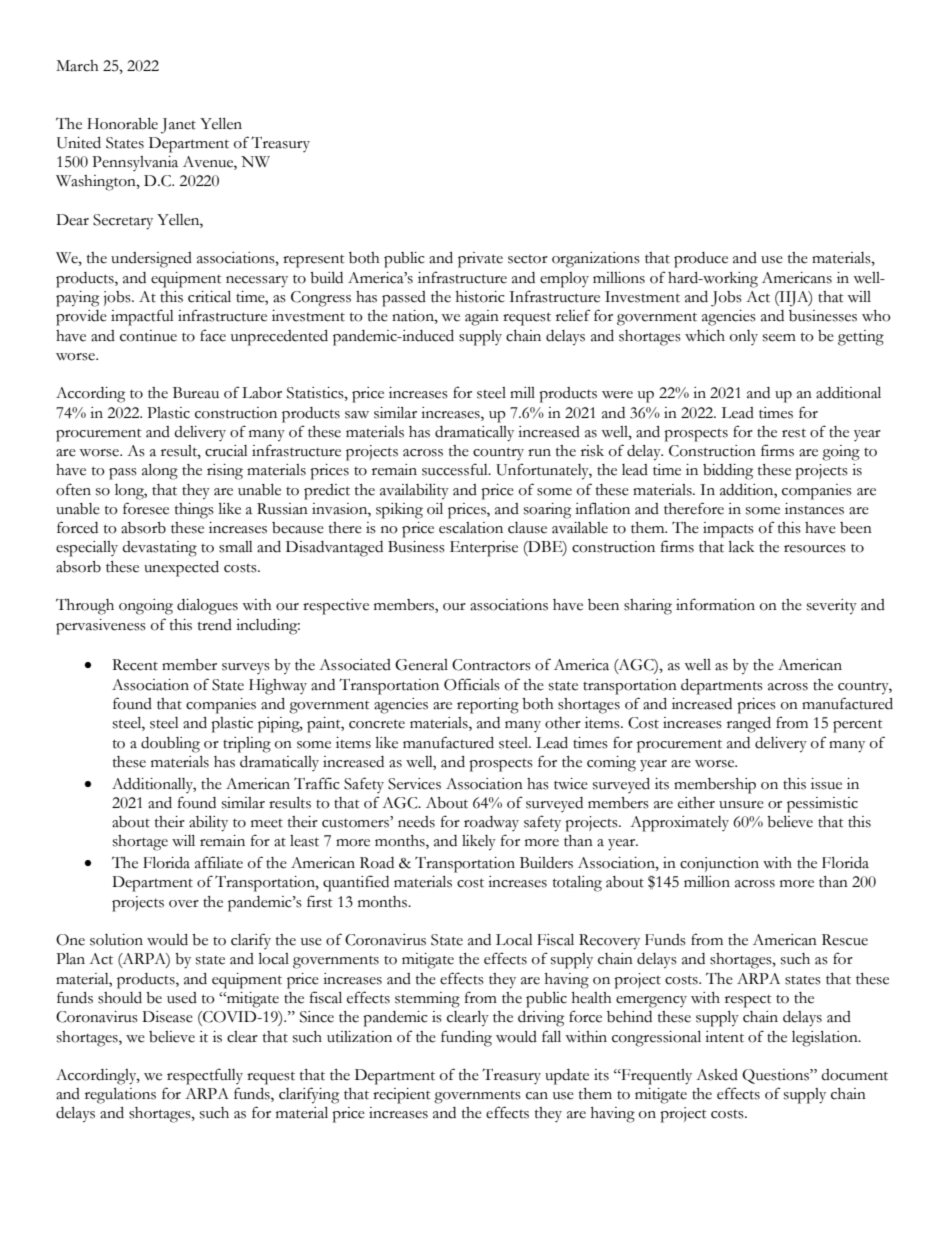 The height and width of the document is (1233, 952). Describe the element at coordinates (480, 260) in the document. I see `private` at that location.
